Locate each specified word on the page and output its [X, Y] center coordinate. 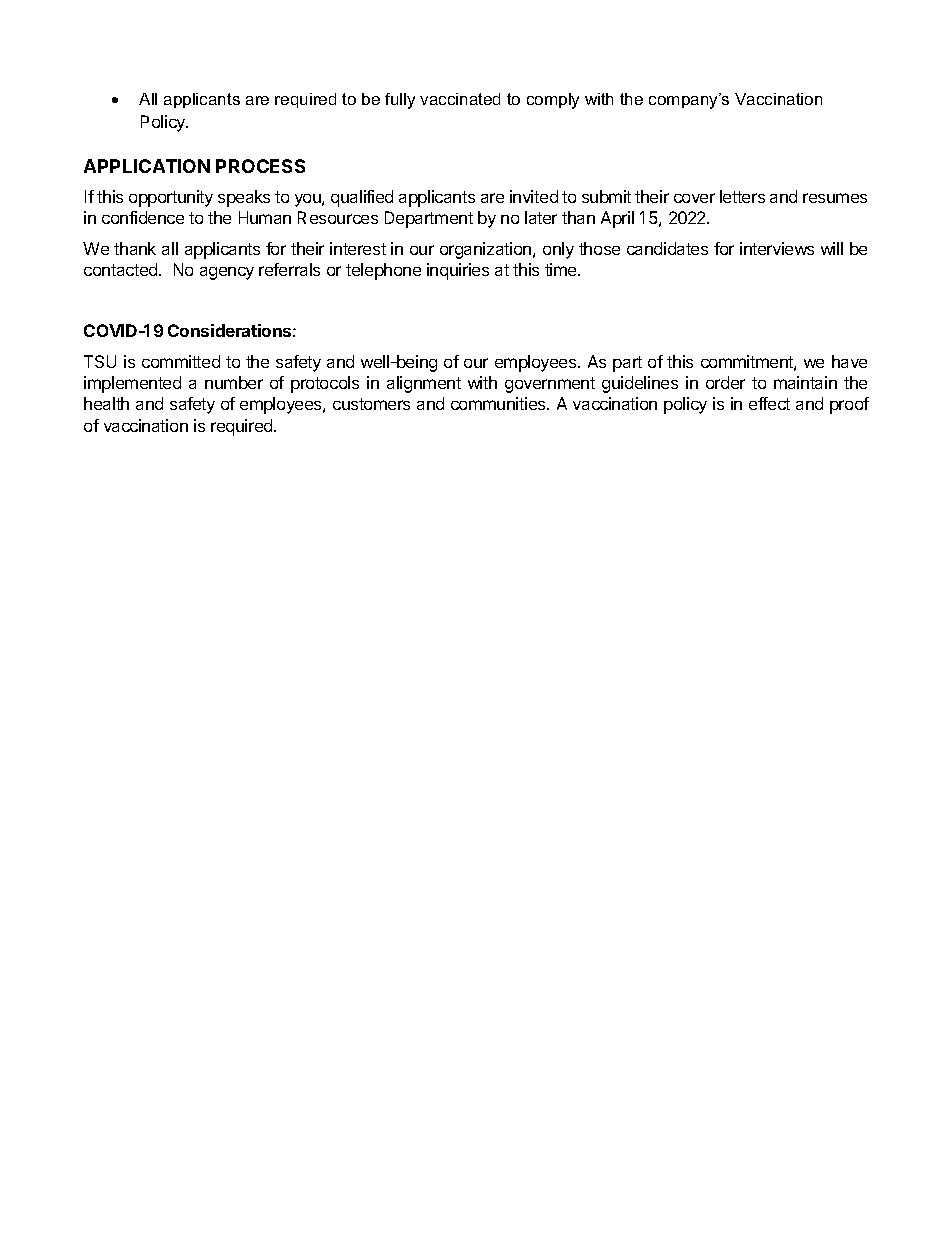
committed [181, 361]
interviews [777, 248]
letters [742, 196]
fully [400, 101]
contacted [122, 269]
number [234, 382]
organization [487, 250]
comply [553, 101]
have [849, 361]
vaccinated [460, 99]
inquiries [458, 271]
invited [534, 196]
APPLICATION [147, 166]
